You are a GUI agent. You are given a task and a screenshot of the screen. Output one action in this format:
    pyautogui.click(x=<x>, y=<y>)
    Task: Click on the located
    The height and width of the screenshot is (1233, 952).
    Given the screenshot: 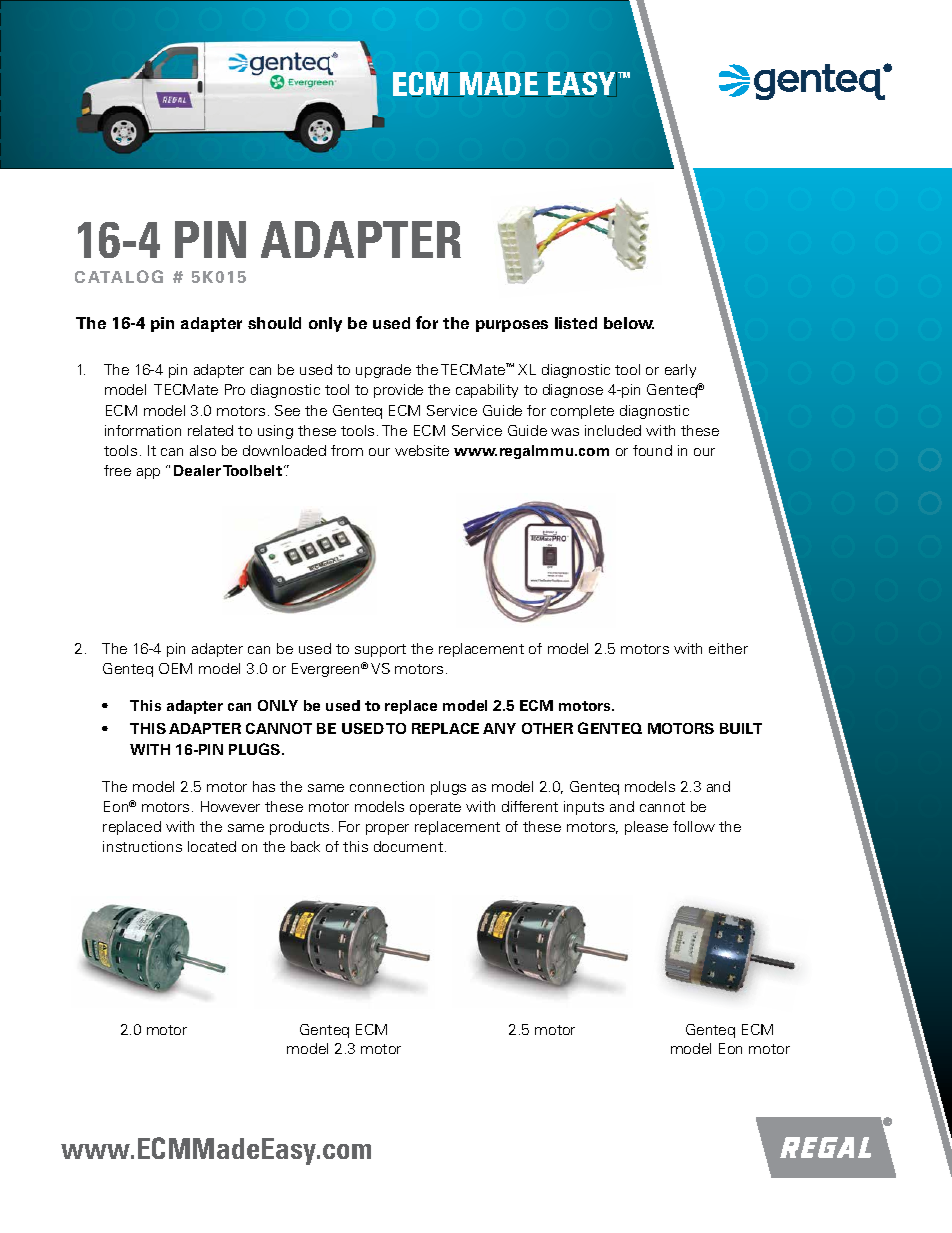 What is the action you would take?
    pyautogui.click(x=212, y=846)
